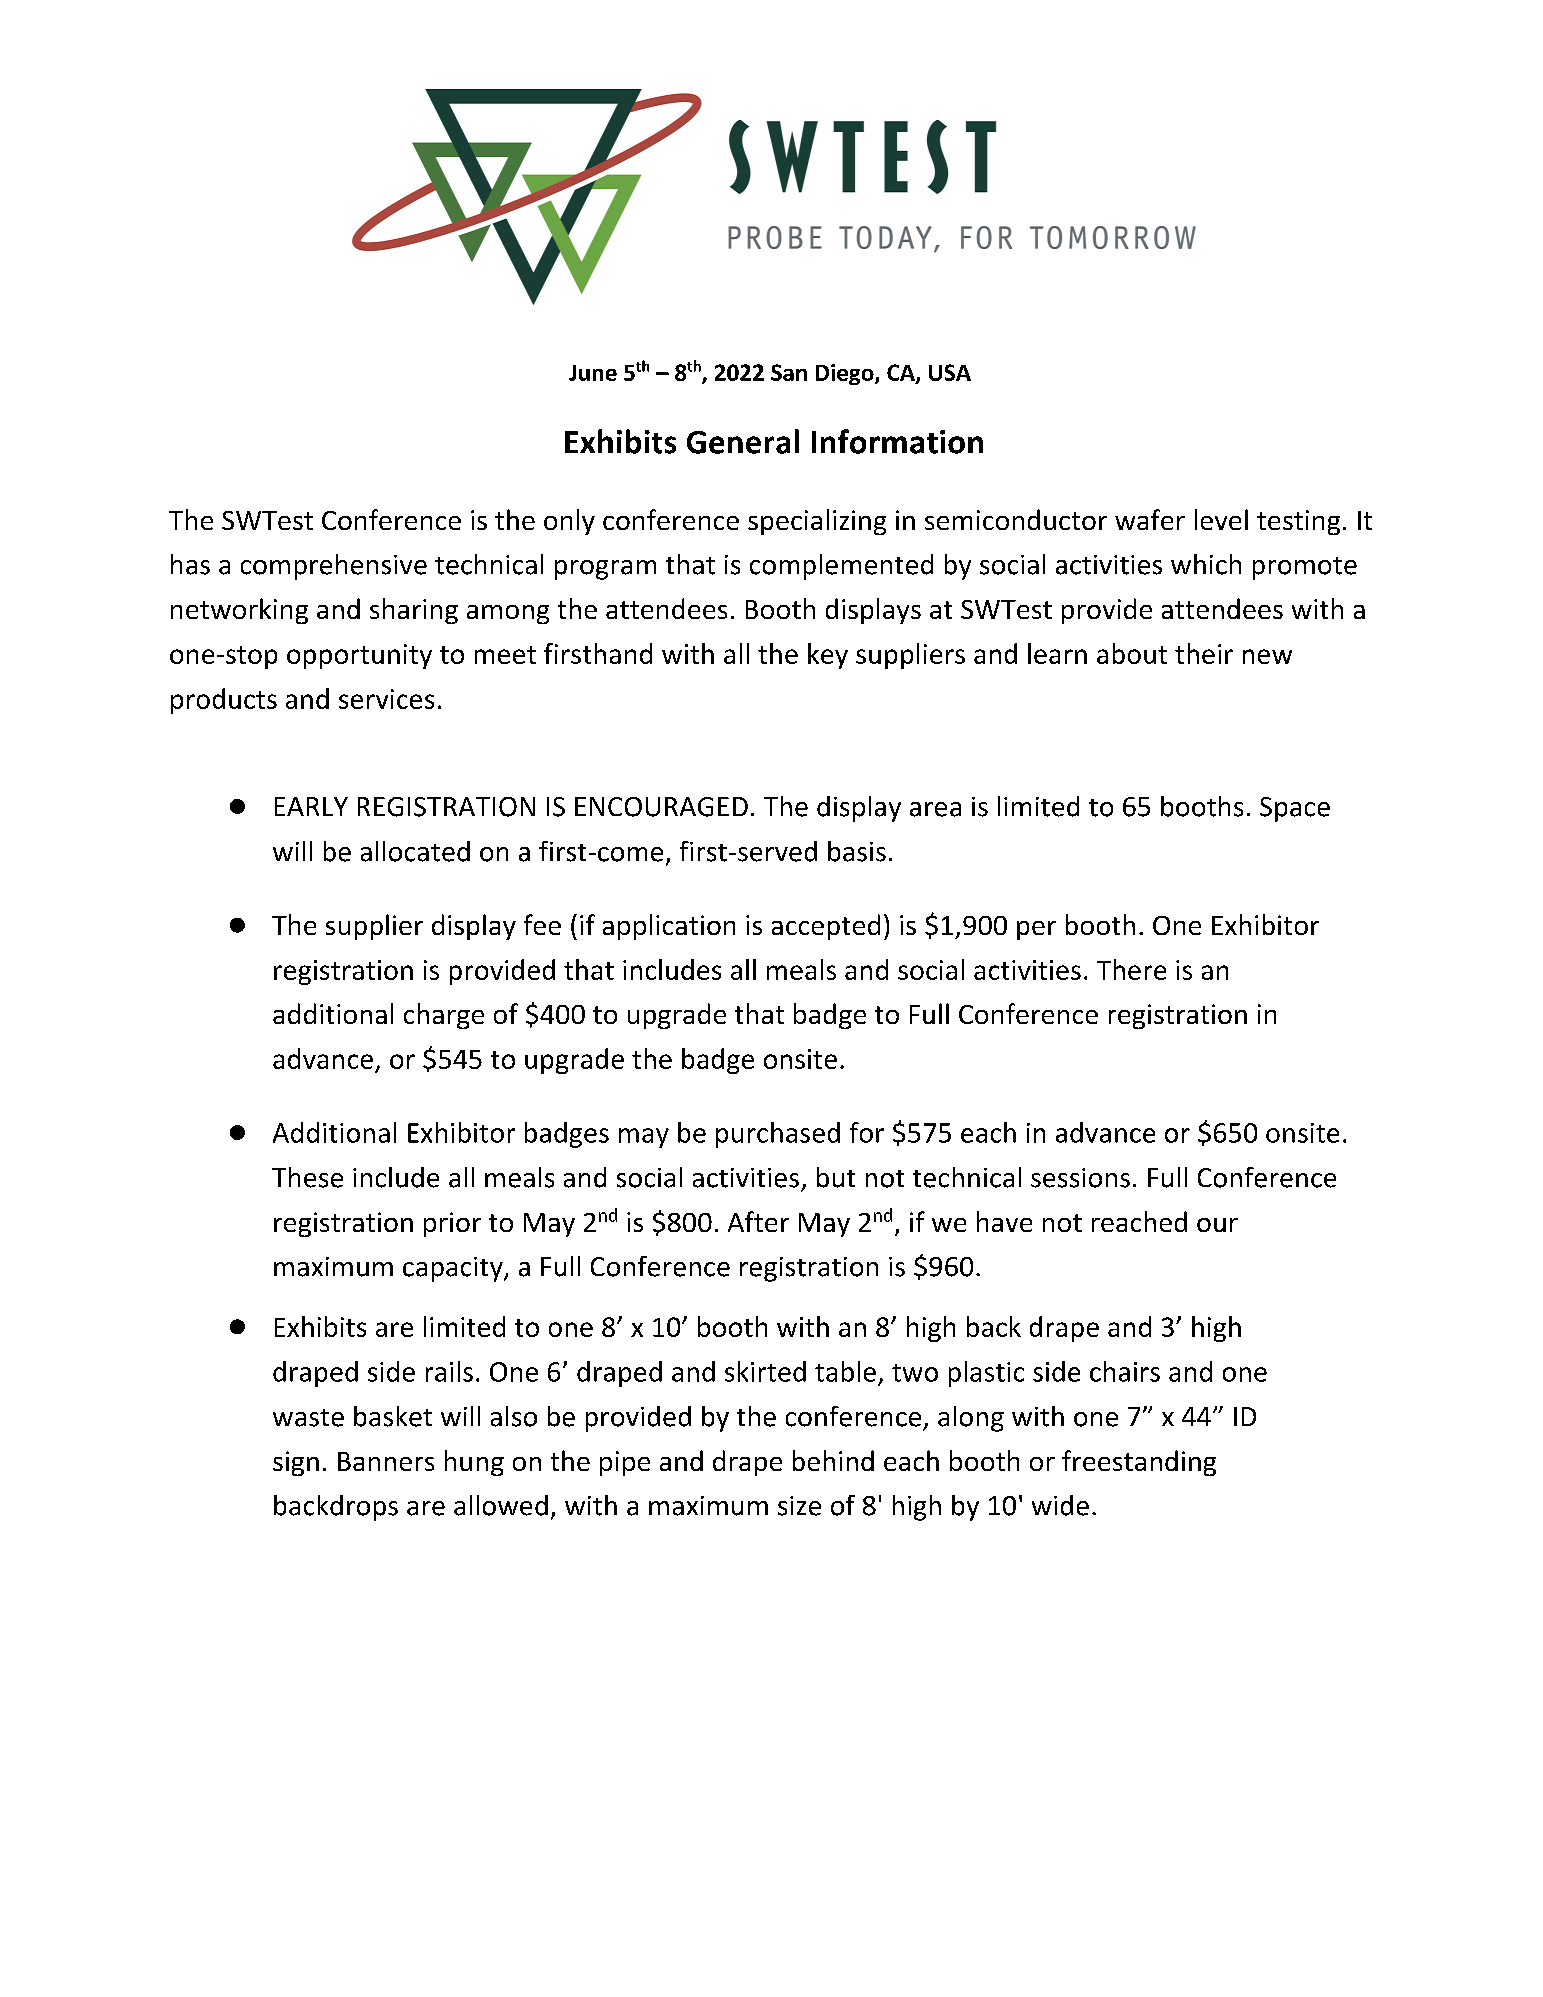  I want to click on San, so click(789, 372).
